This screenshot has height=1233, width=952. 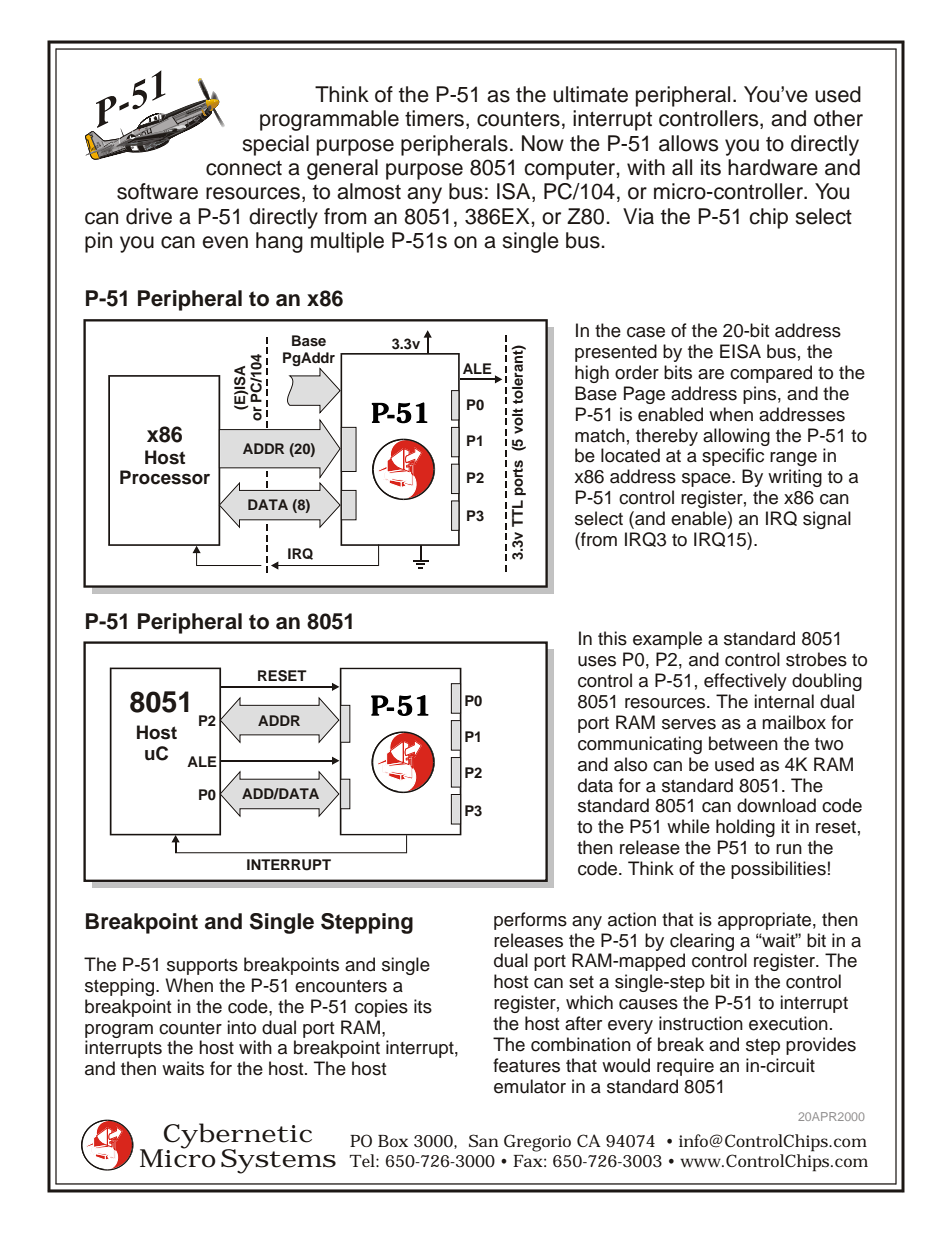 What do you see at coordinates (733, 457) in the screenshot?
I see `specific` at bounding box center [733, 457].
